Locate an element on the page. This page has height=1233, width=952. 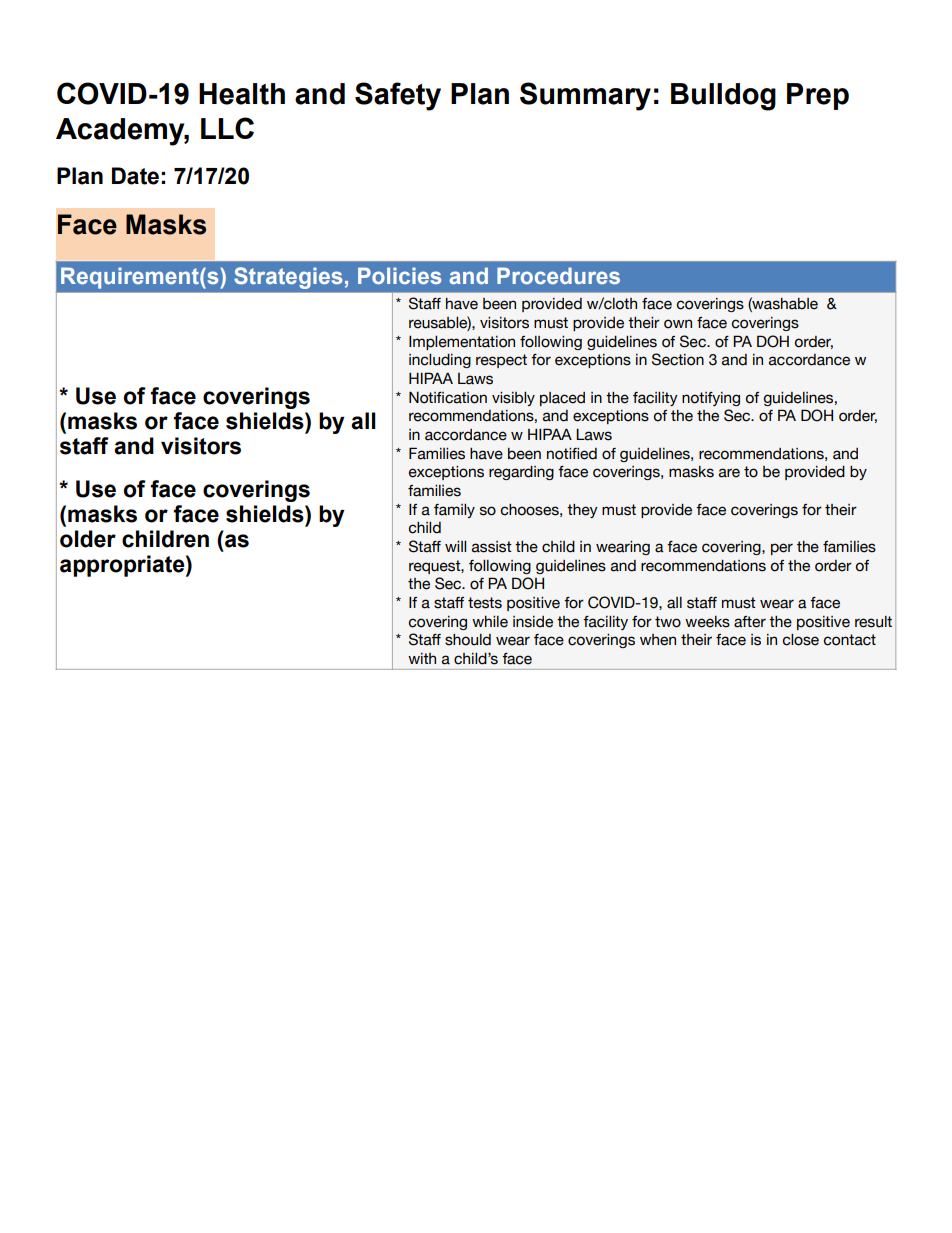
are is located at coordinates (729, 473).
